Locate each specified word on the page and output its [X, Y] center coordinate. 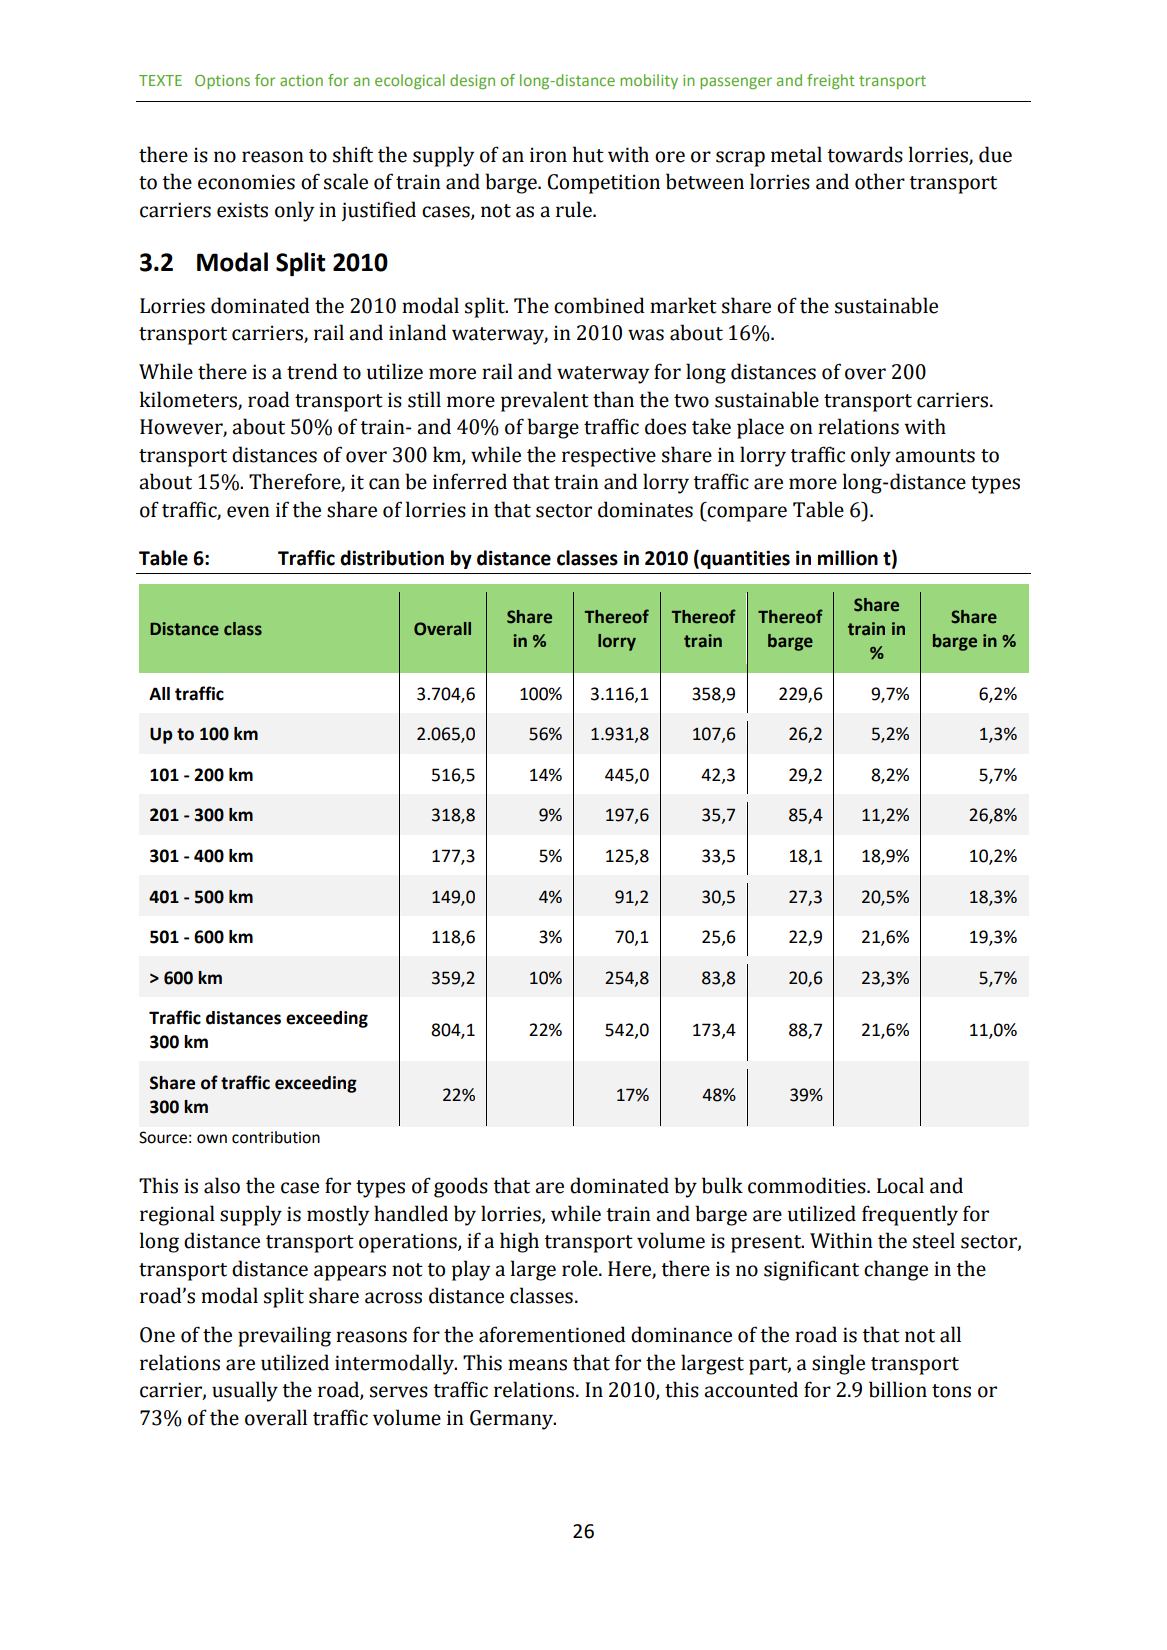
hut [588, 154]
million [848, 558]
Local [900, 1185]
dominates [645, 509]
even [248, 512]
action [301, 80]
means [537, 1365]
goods [461, 1187]
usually [245, 1391]
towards [865, 154]
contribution [276, 1137]
